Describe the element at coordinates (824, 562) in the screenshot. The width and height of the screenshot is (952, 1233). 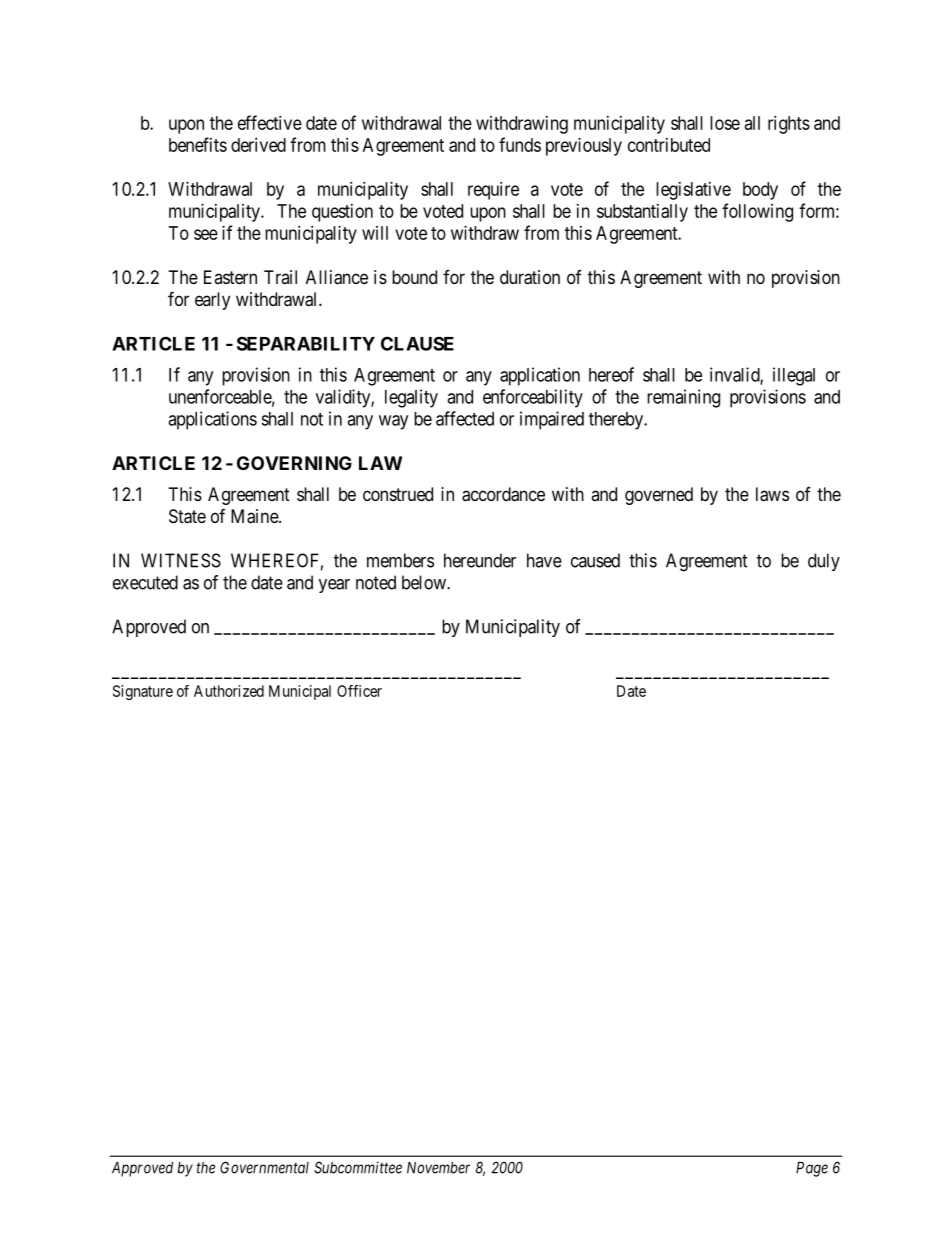
I see `duly` at that location.
